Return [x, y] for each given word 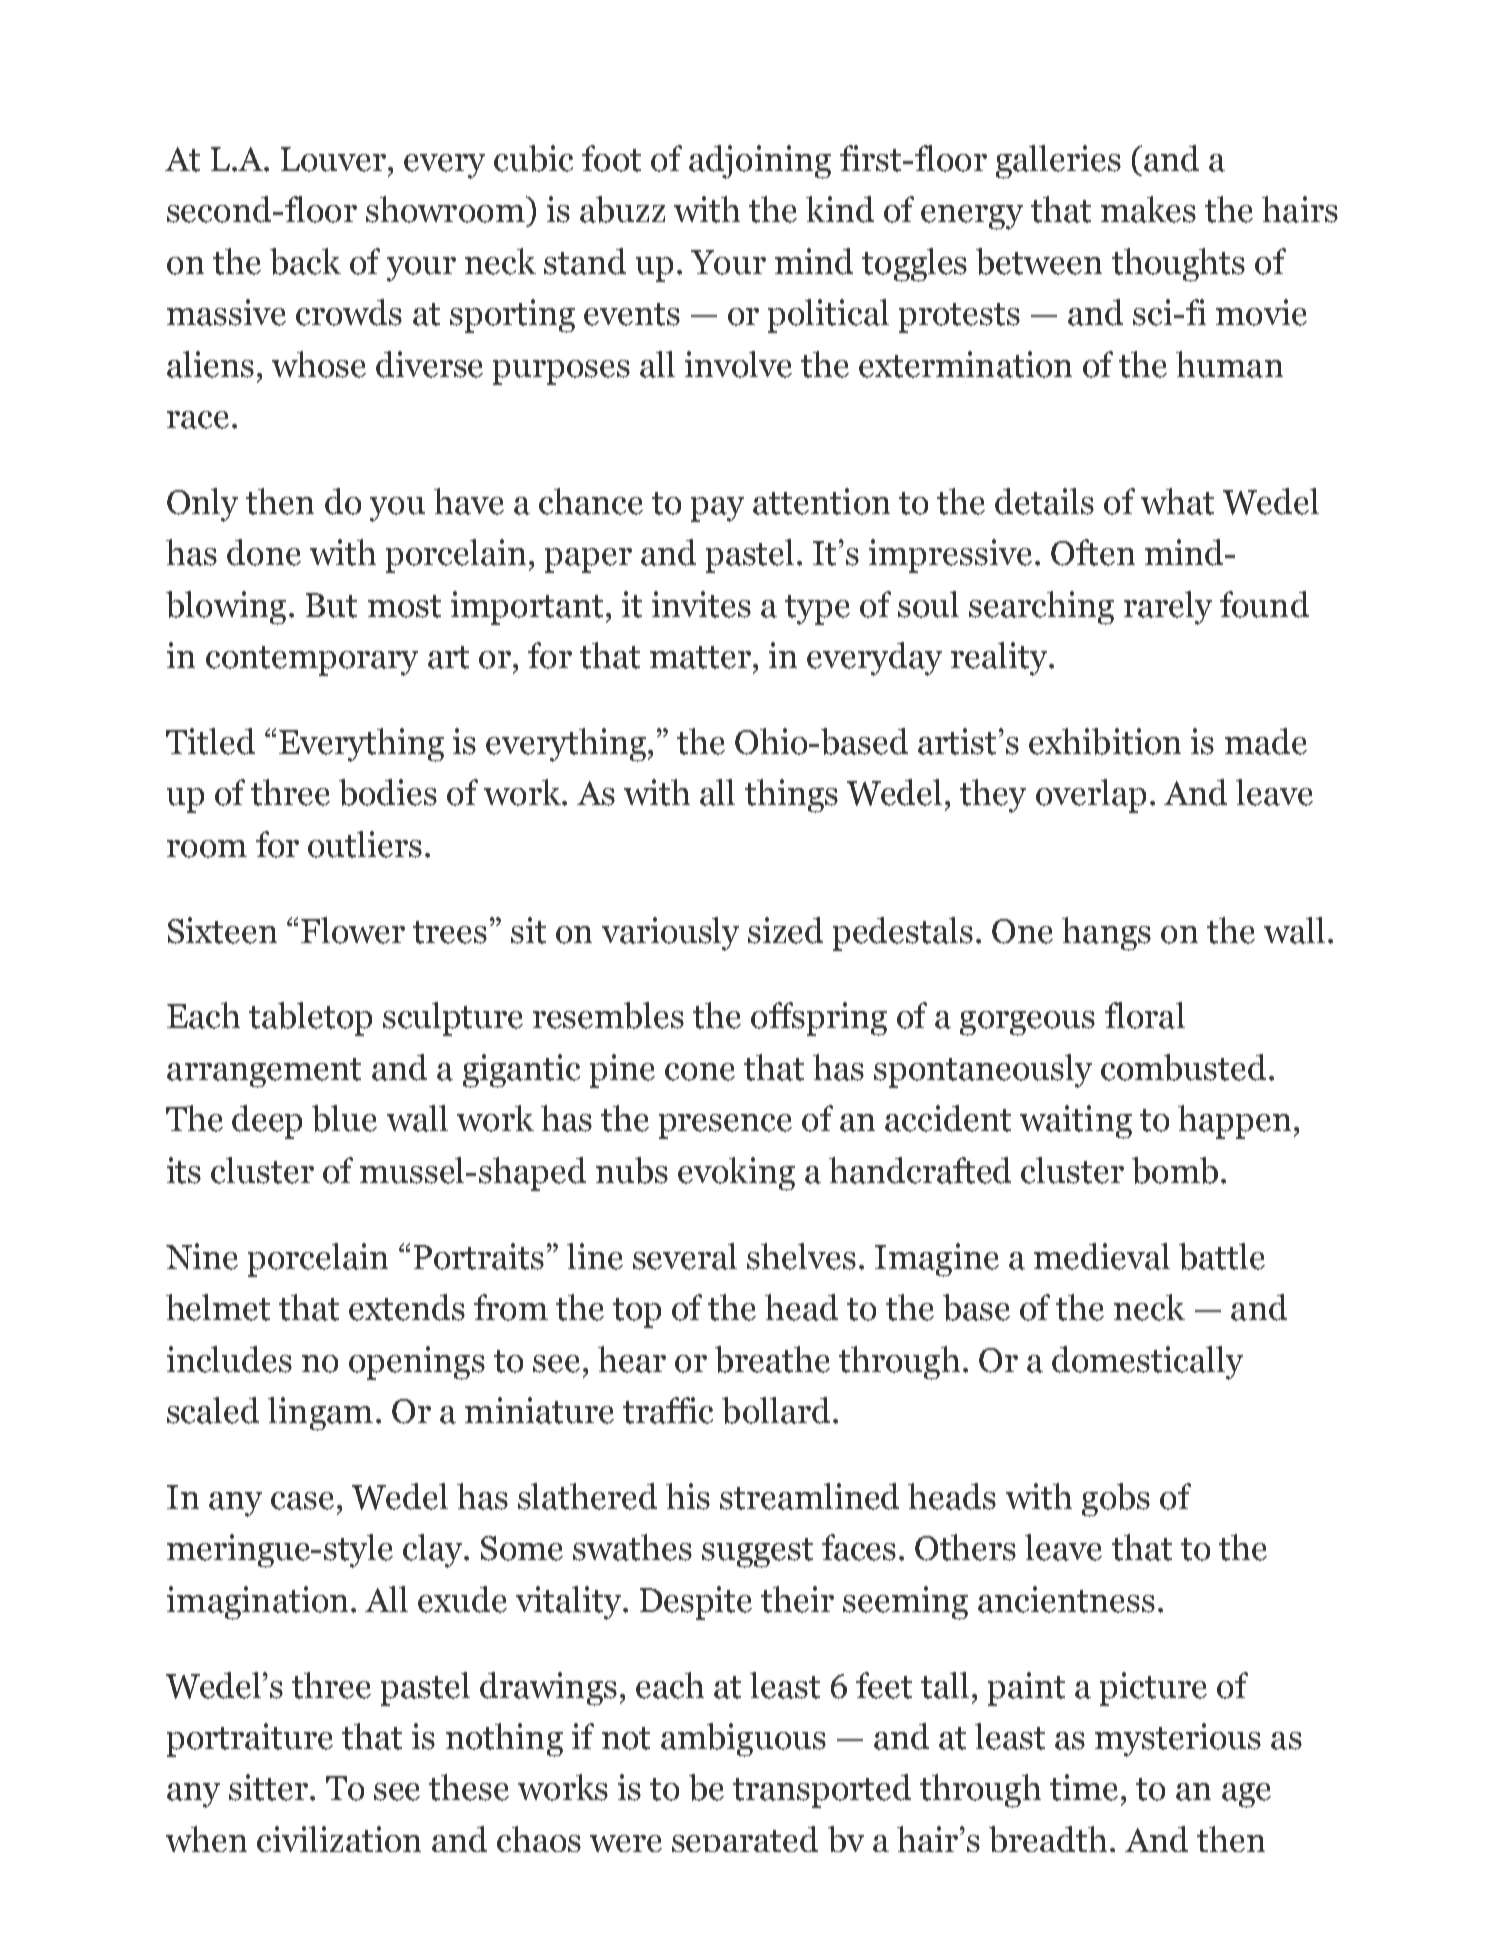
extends [407, 1307]
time [1084, 1787]
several [685, 1256]
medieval [1102, 1256]
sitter [270, 1787]
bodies [388, 792]
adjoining [760, 162]
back [305, 261]
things [791, 796]
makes [1148, 209]
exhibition [1105, 741]
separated [745, 1839]
